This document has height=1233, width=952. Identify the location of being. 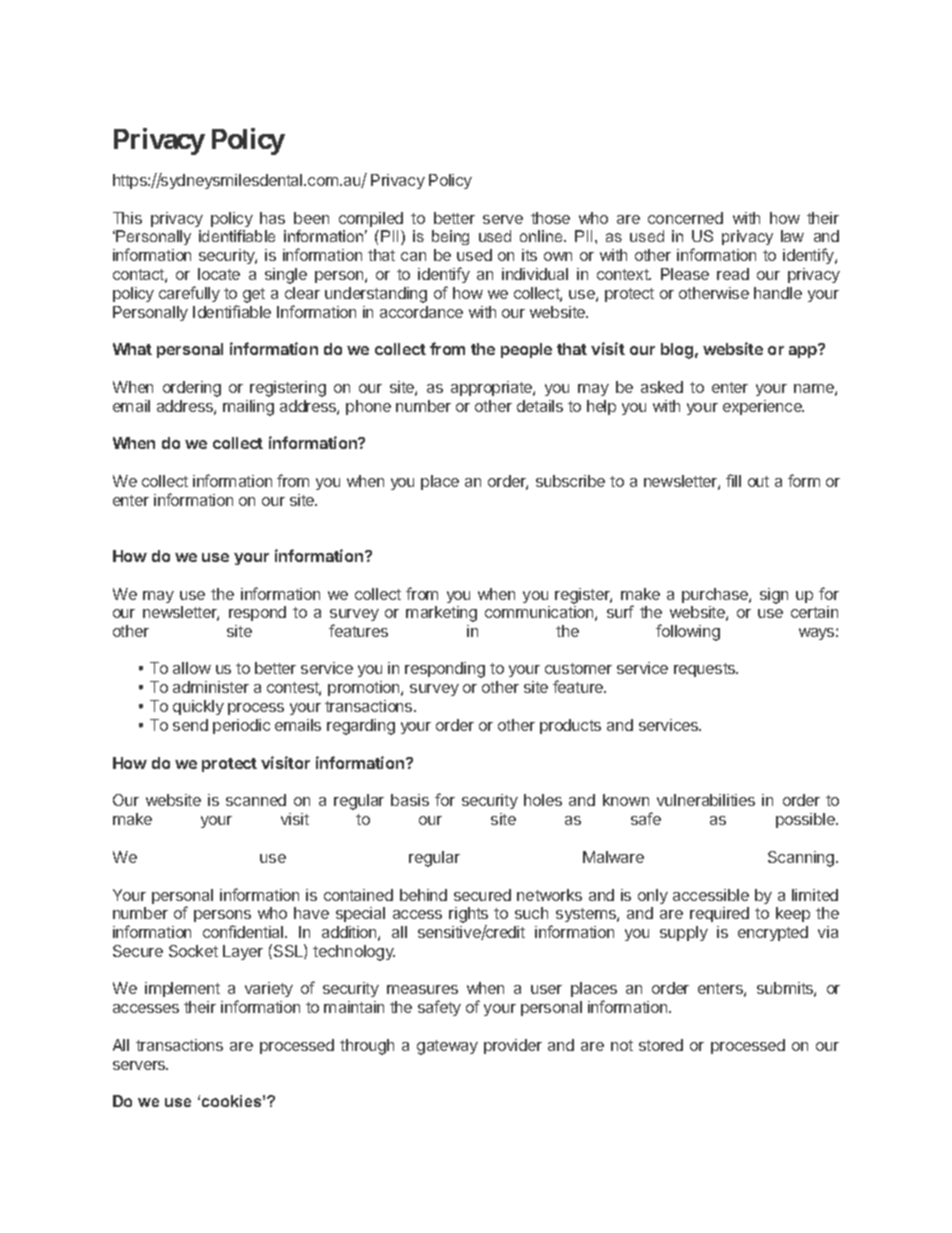
(450, 237).
